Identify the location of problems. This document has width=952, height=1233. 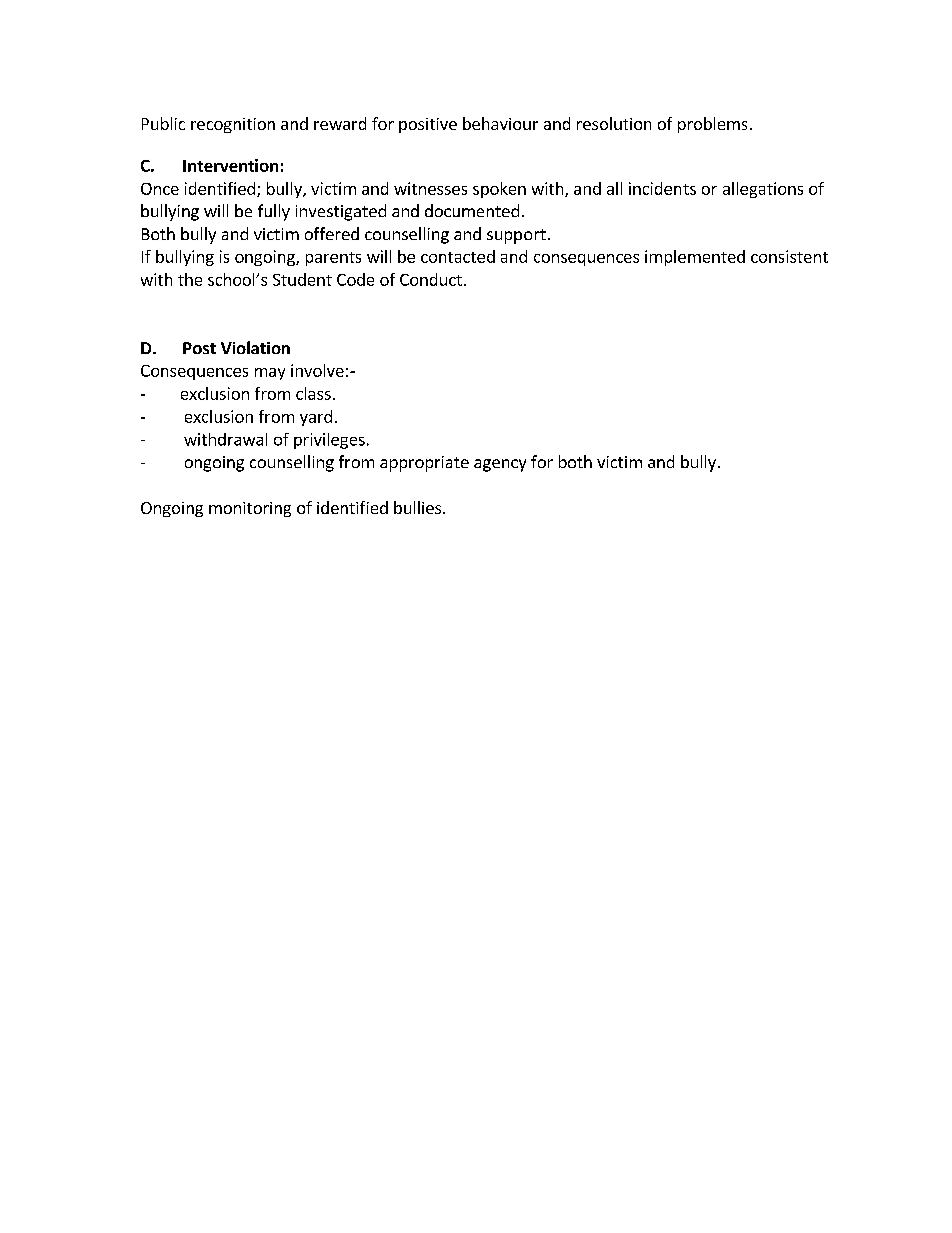
(712, 125).
